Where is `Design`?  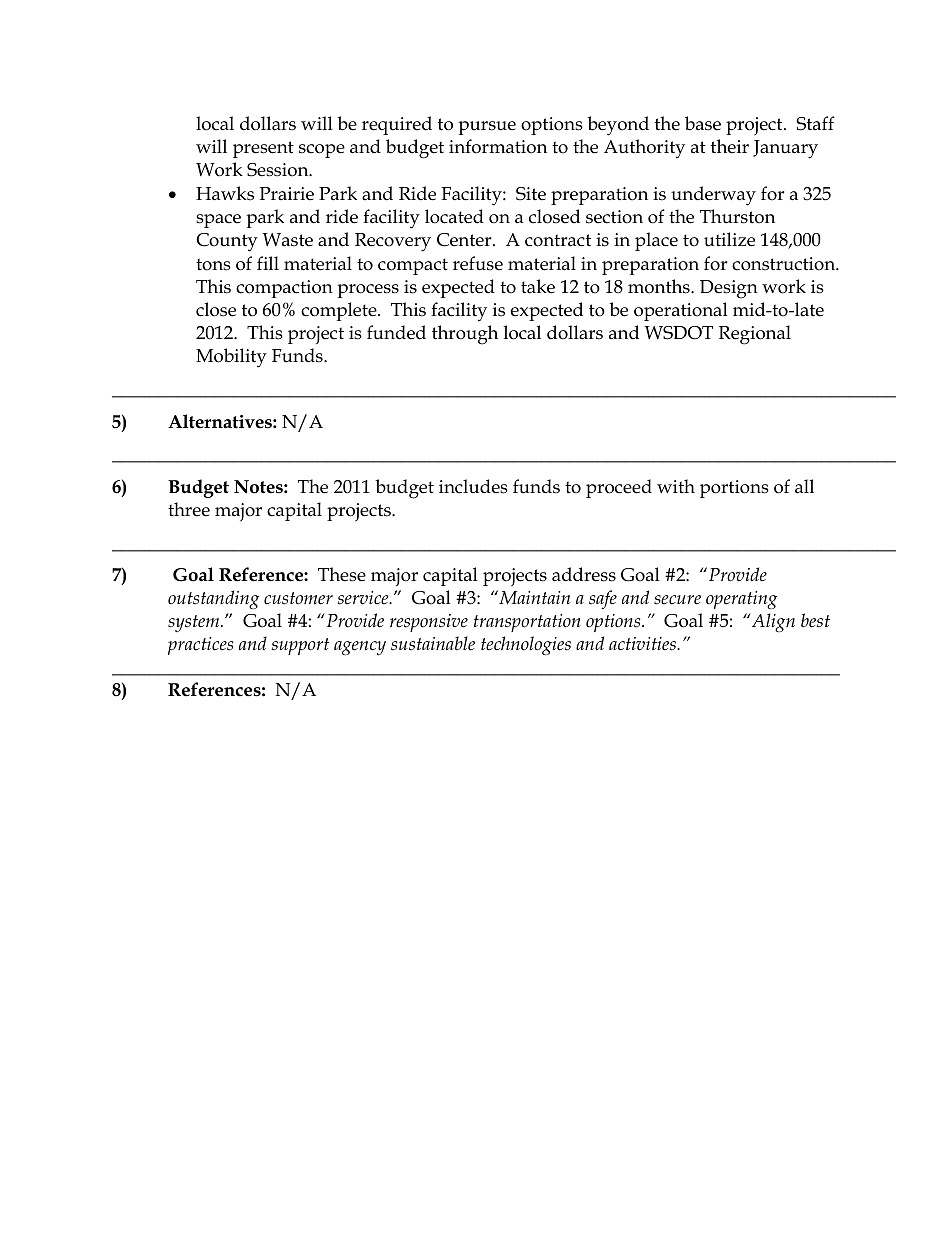
Design is located at coordinates (729, 289).
